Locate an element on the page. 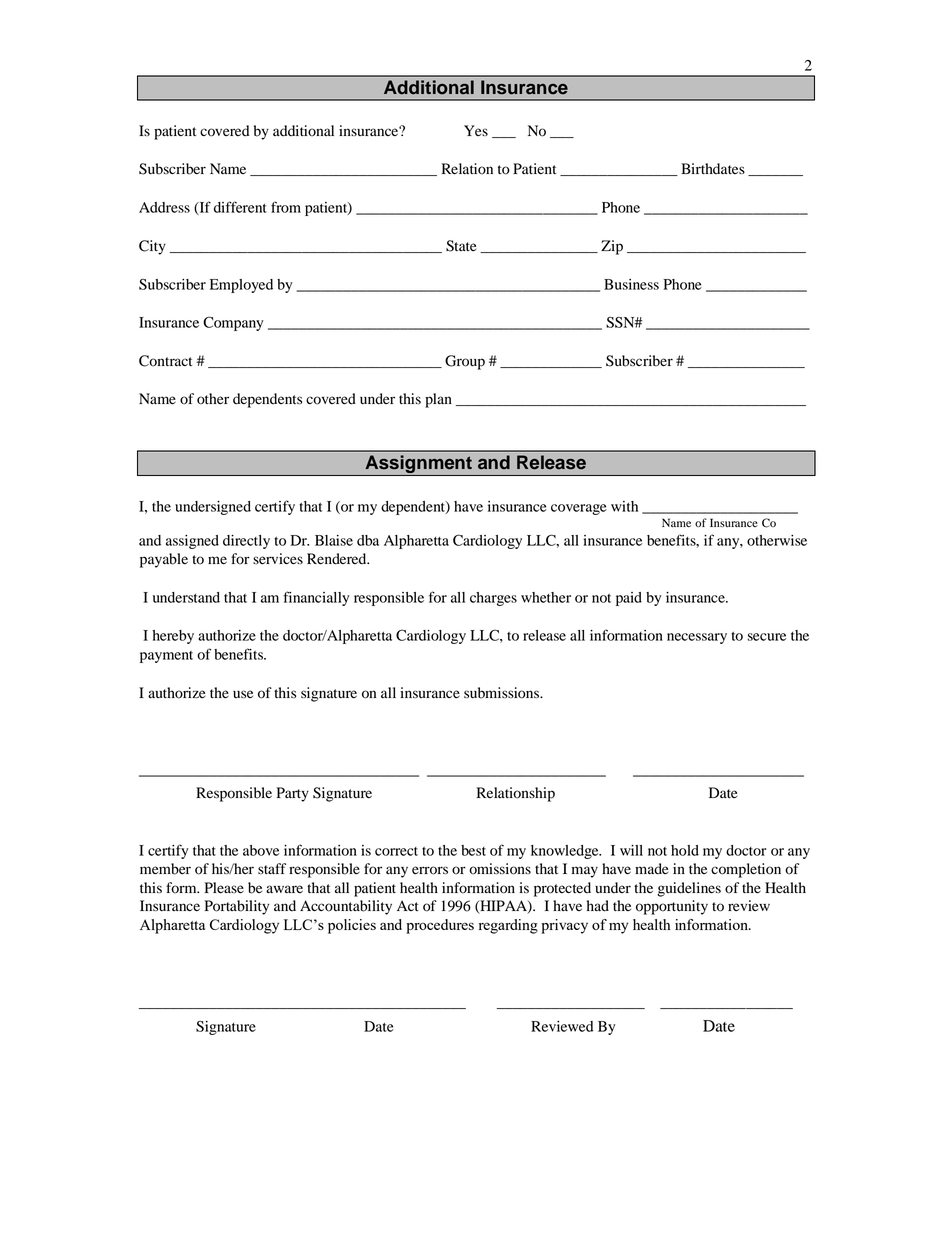 The image size is (952, 1233). Party is located at coordinates (293, 794).
